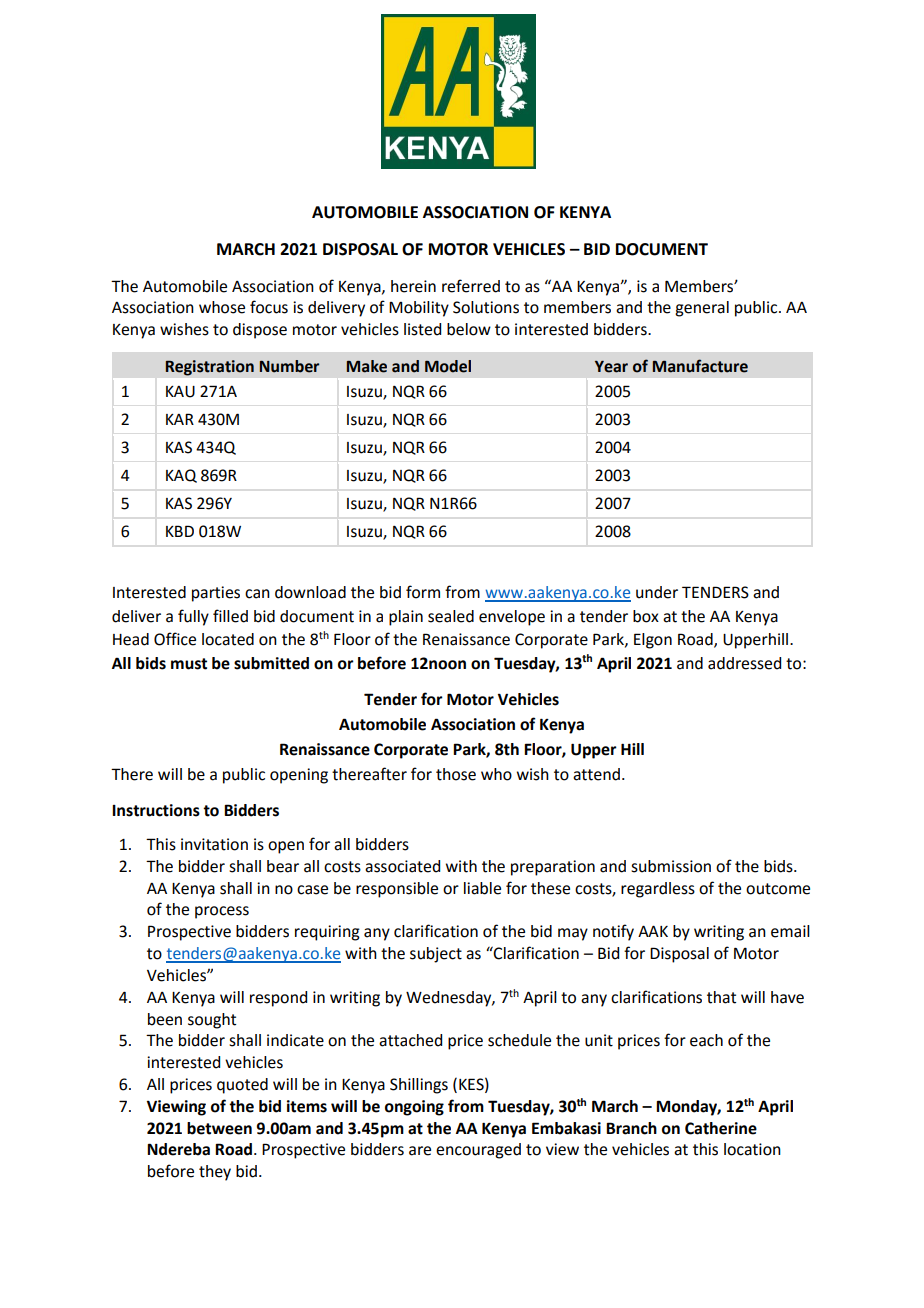  What do you see at coordinates (702, 309) in the image?
I see `general` at bounding box center [702, 309].
